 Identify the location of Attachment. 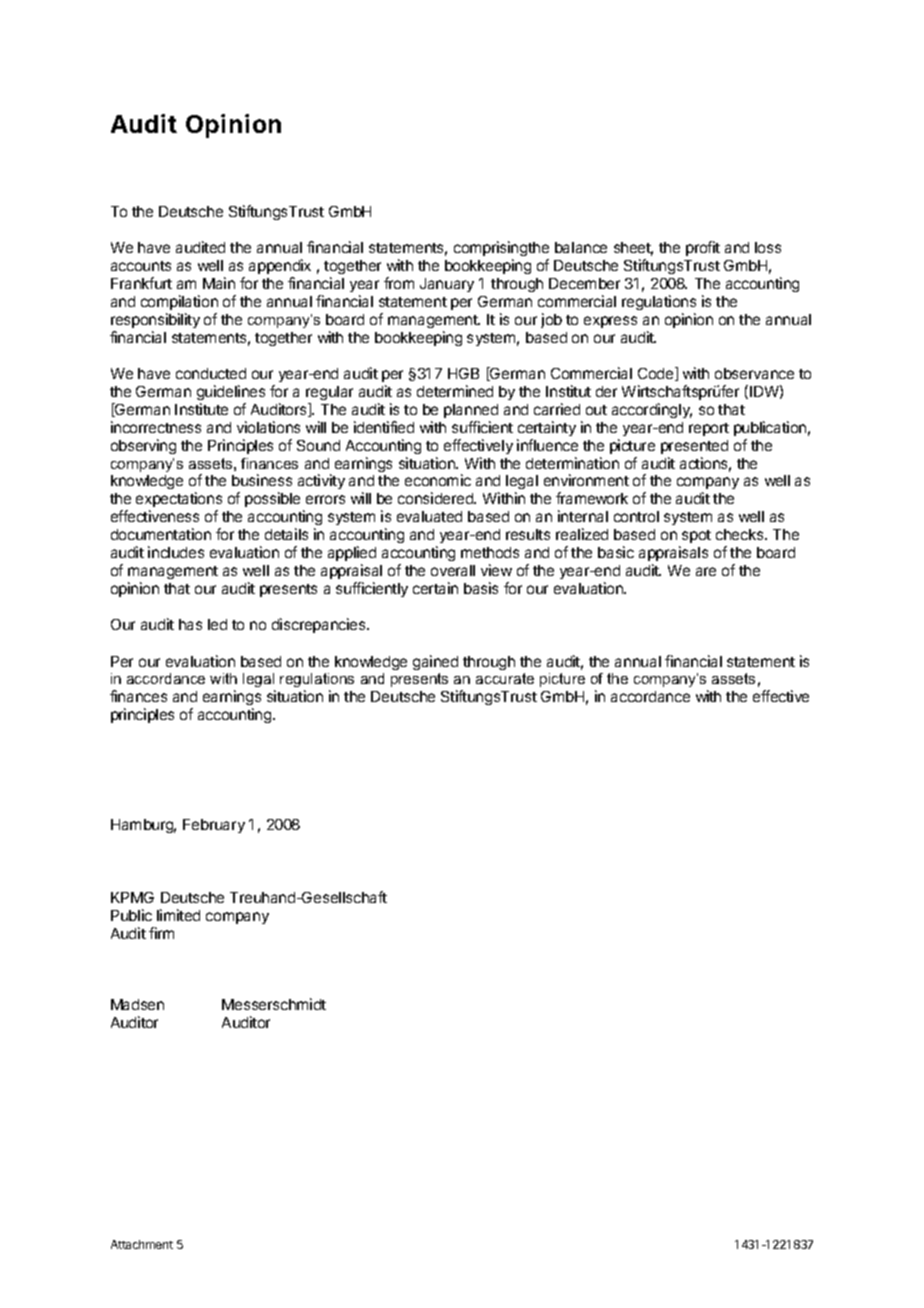
(142, 1244).
